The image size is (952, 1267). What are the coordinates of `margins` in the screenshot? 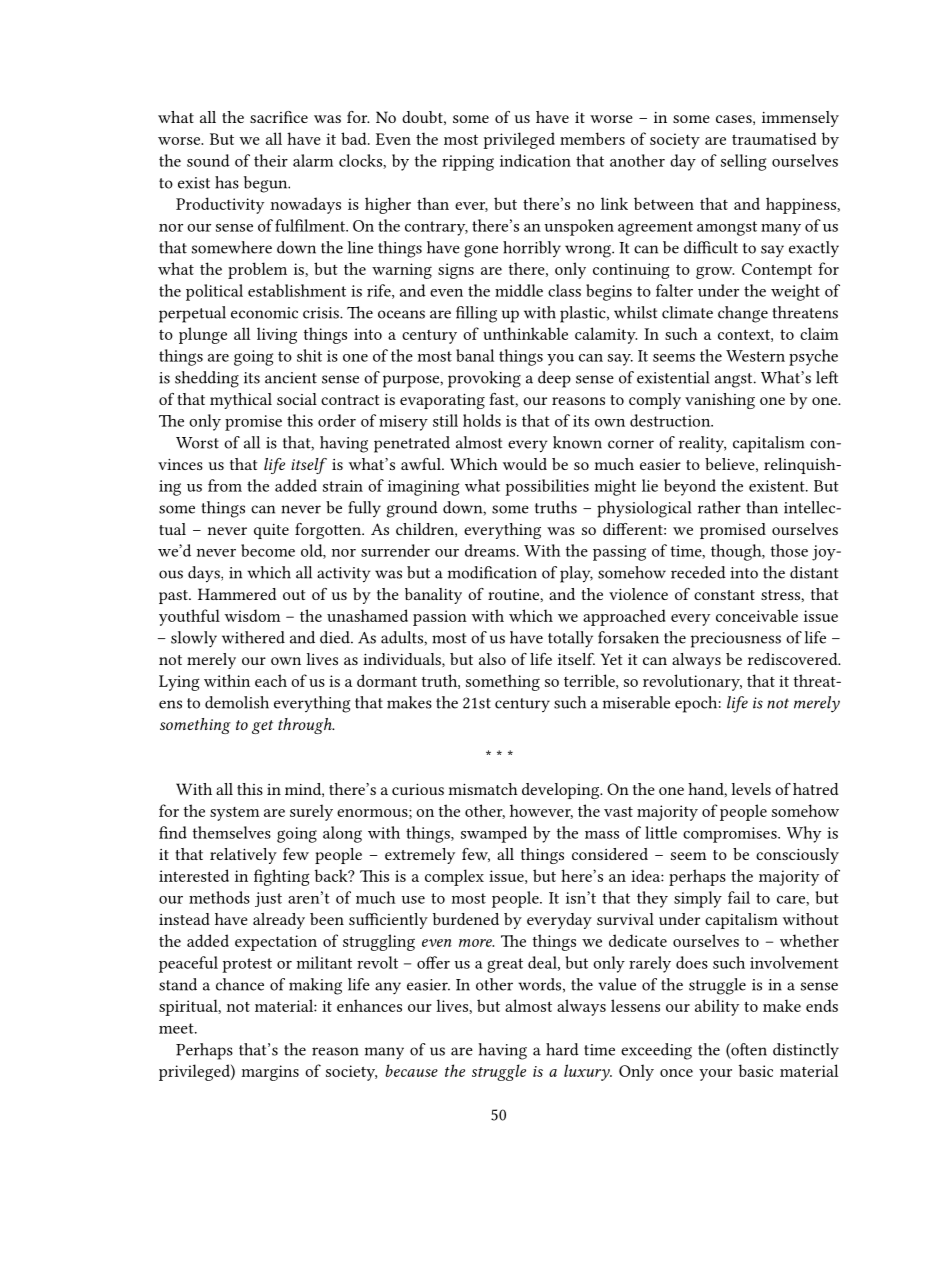 It's located at (270, 1073).
